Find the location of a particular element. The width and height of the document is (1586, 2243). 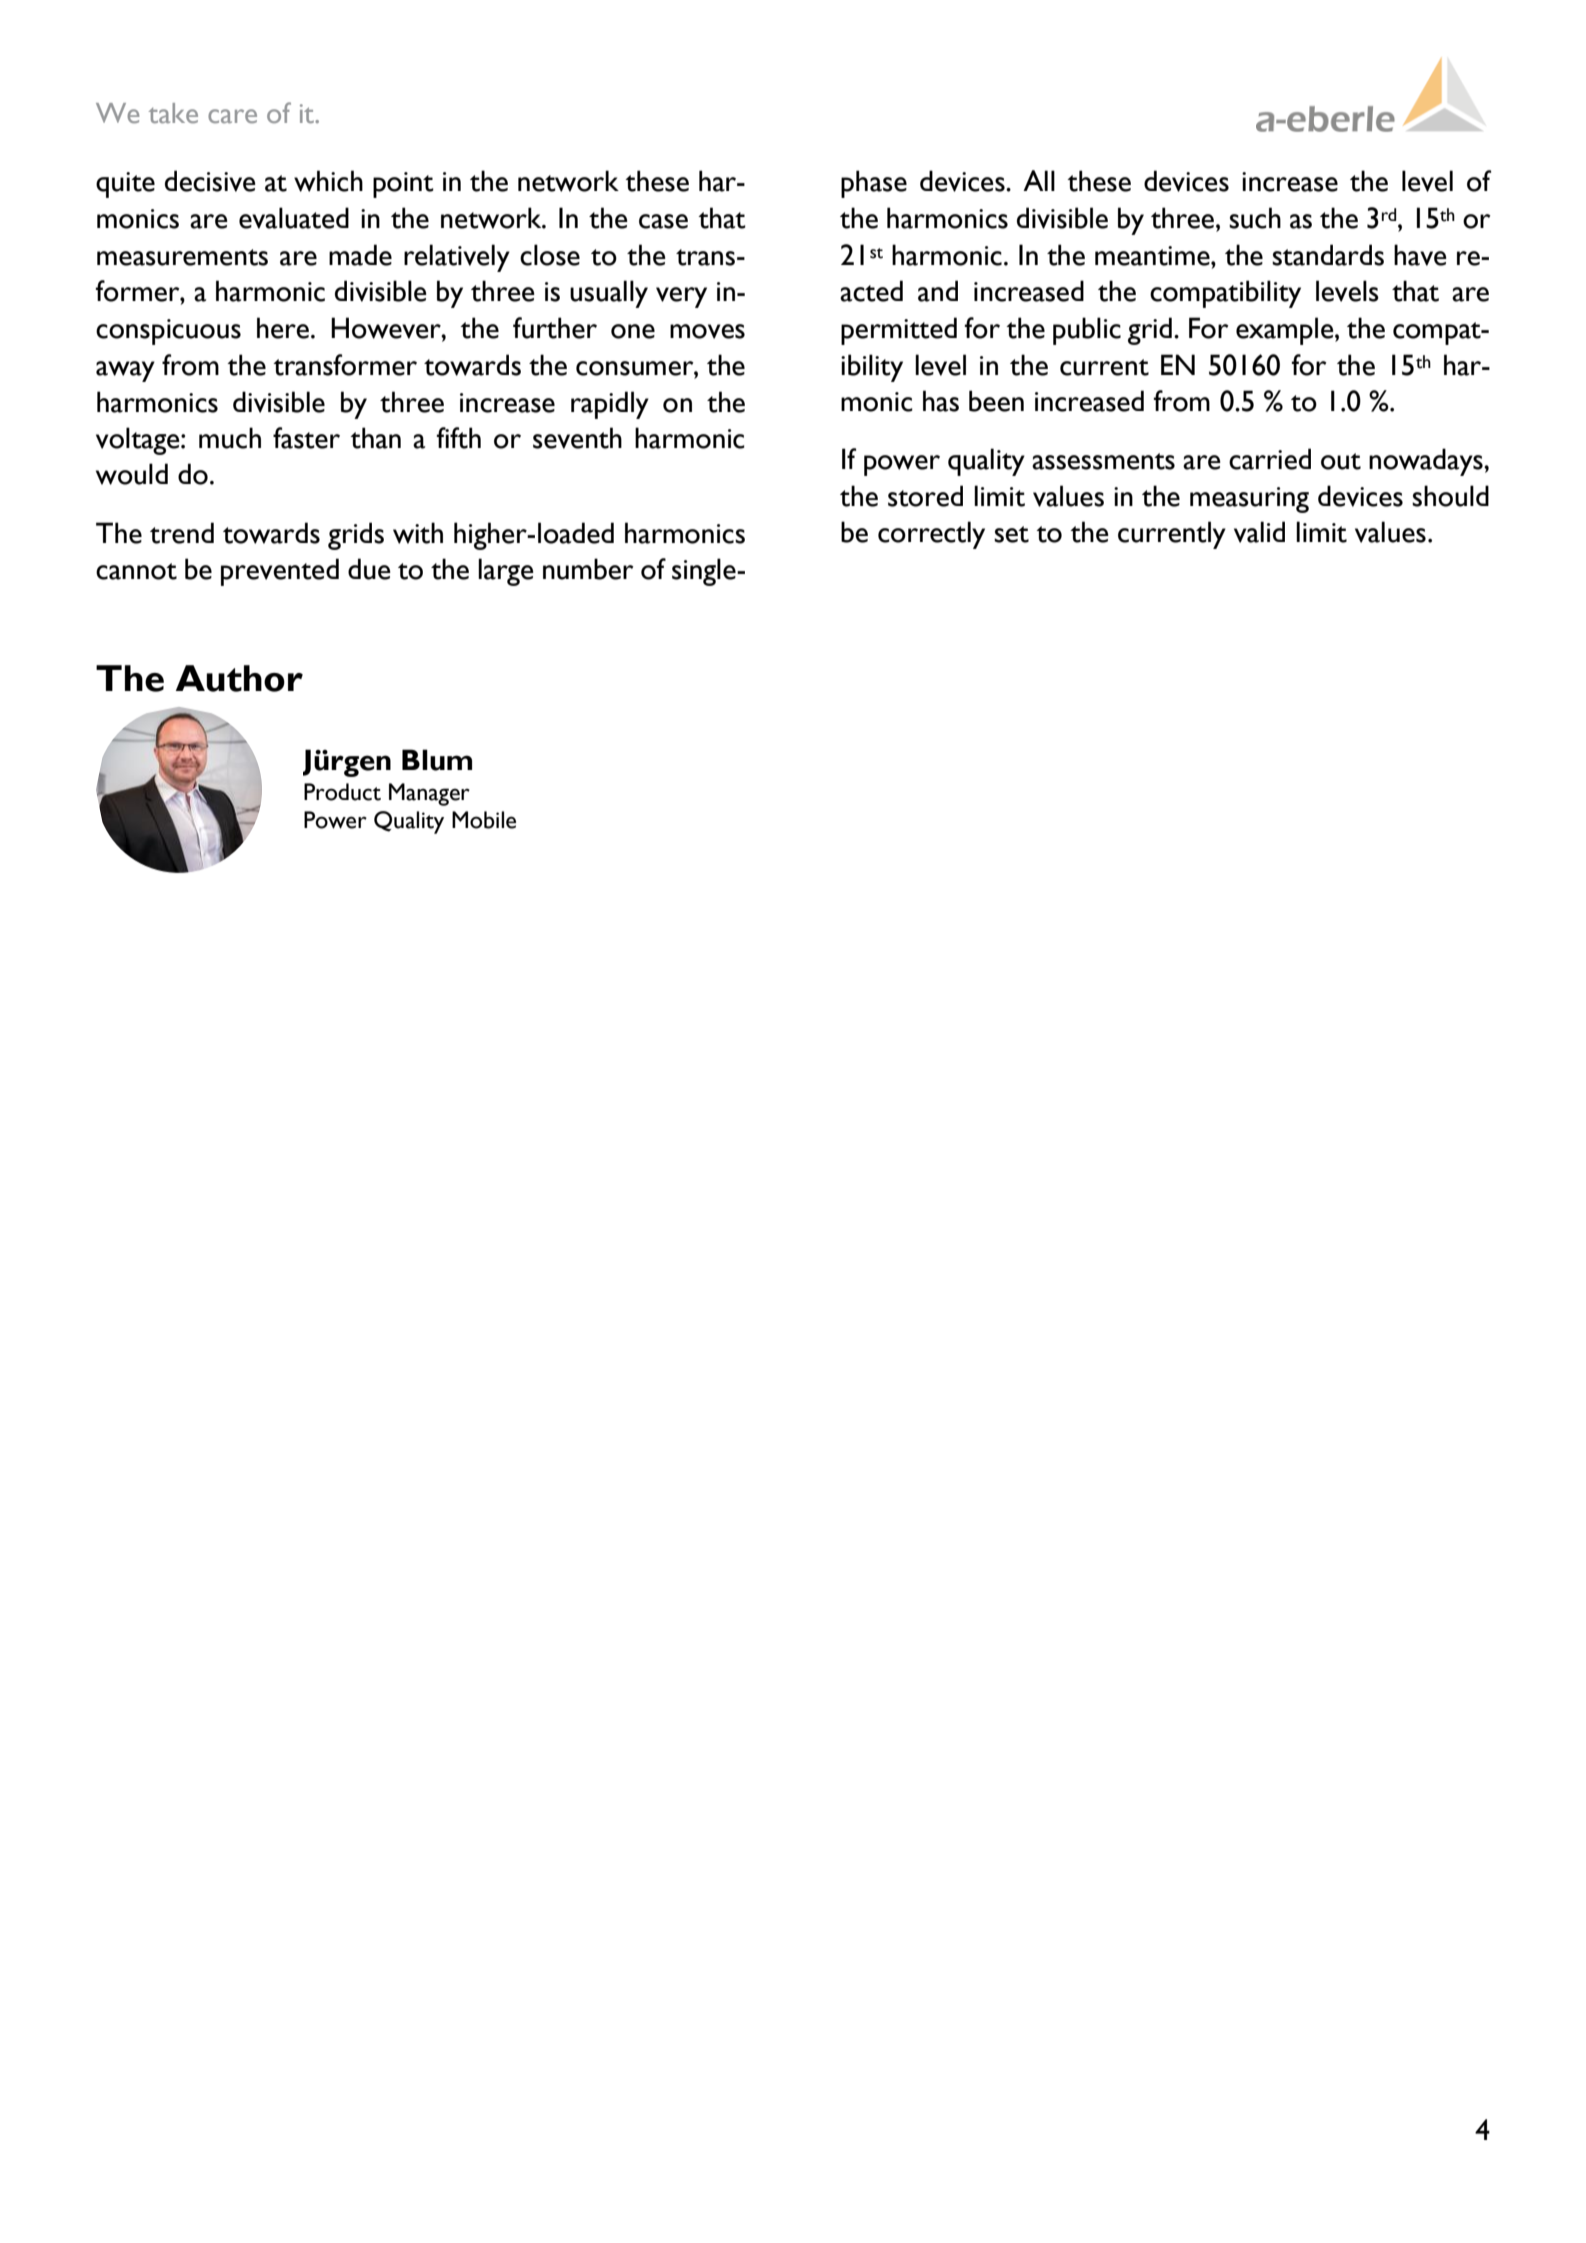

faster is located at coordinates (306, 438).
